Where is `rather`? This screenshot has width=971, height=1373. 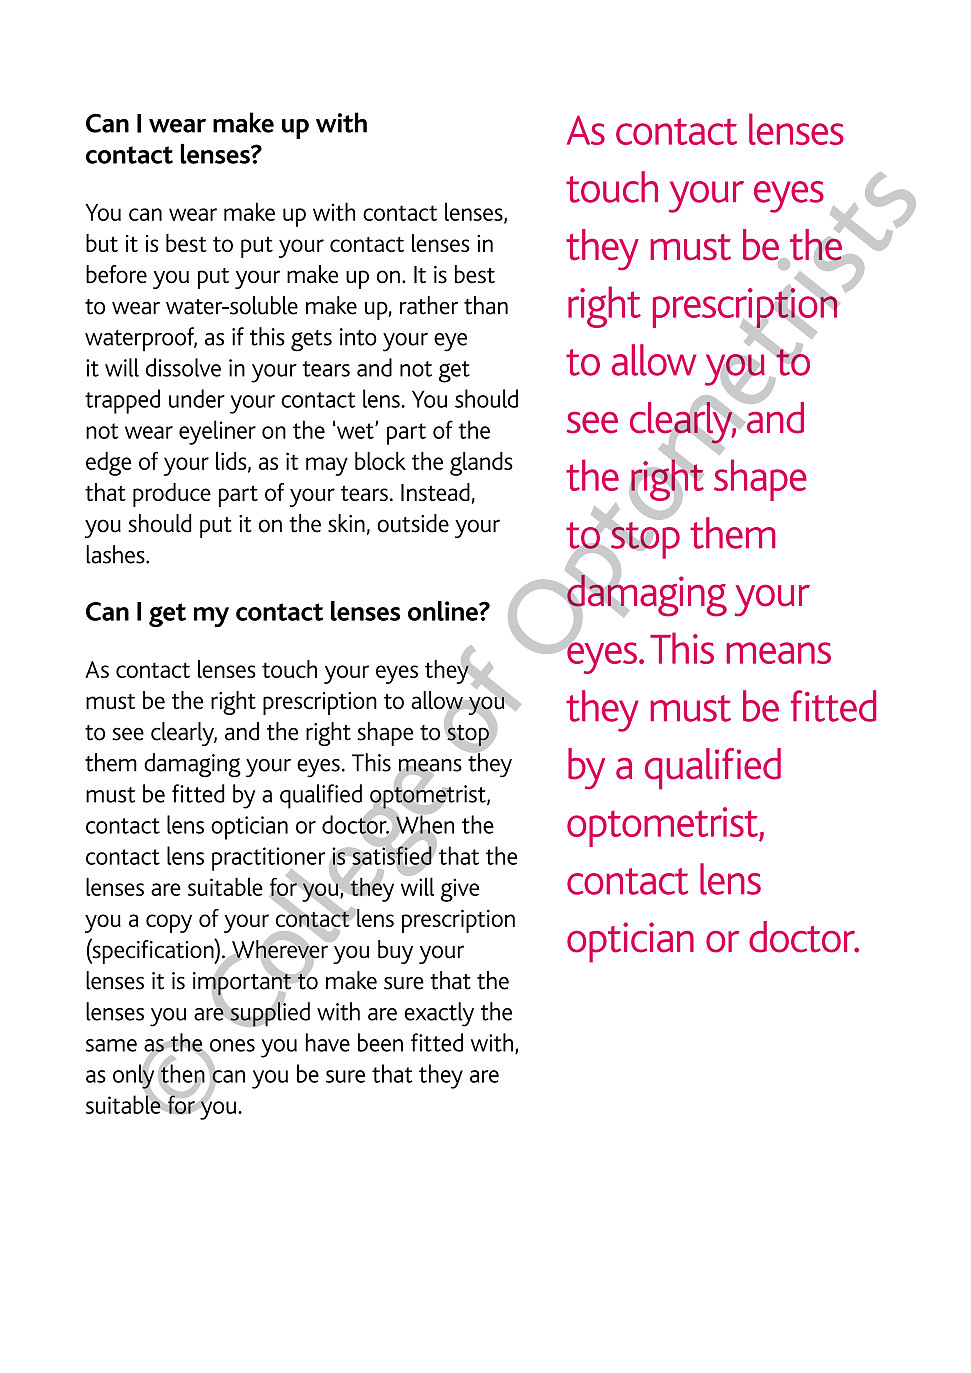 rather is located at coordinates (429, 305).
